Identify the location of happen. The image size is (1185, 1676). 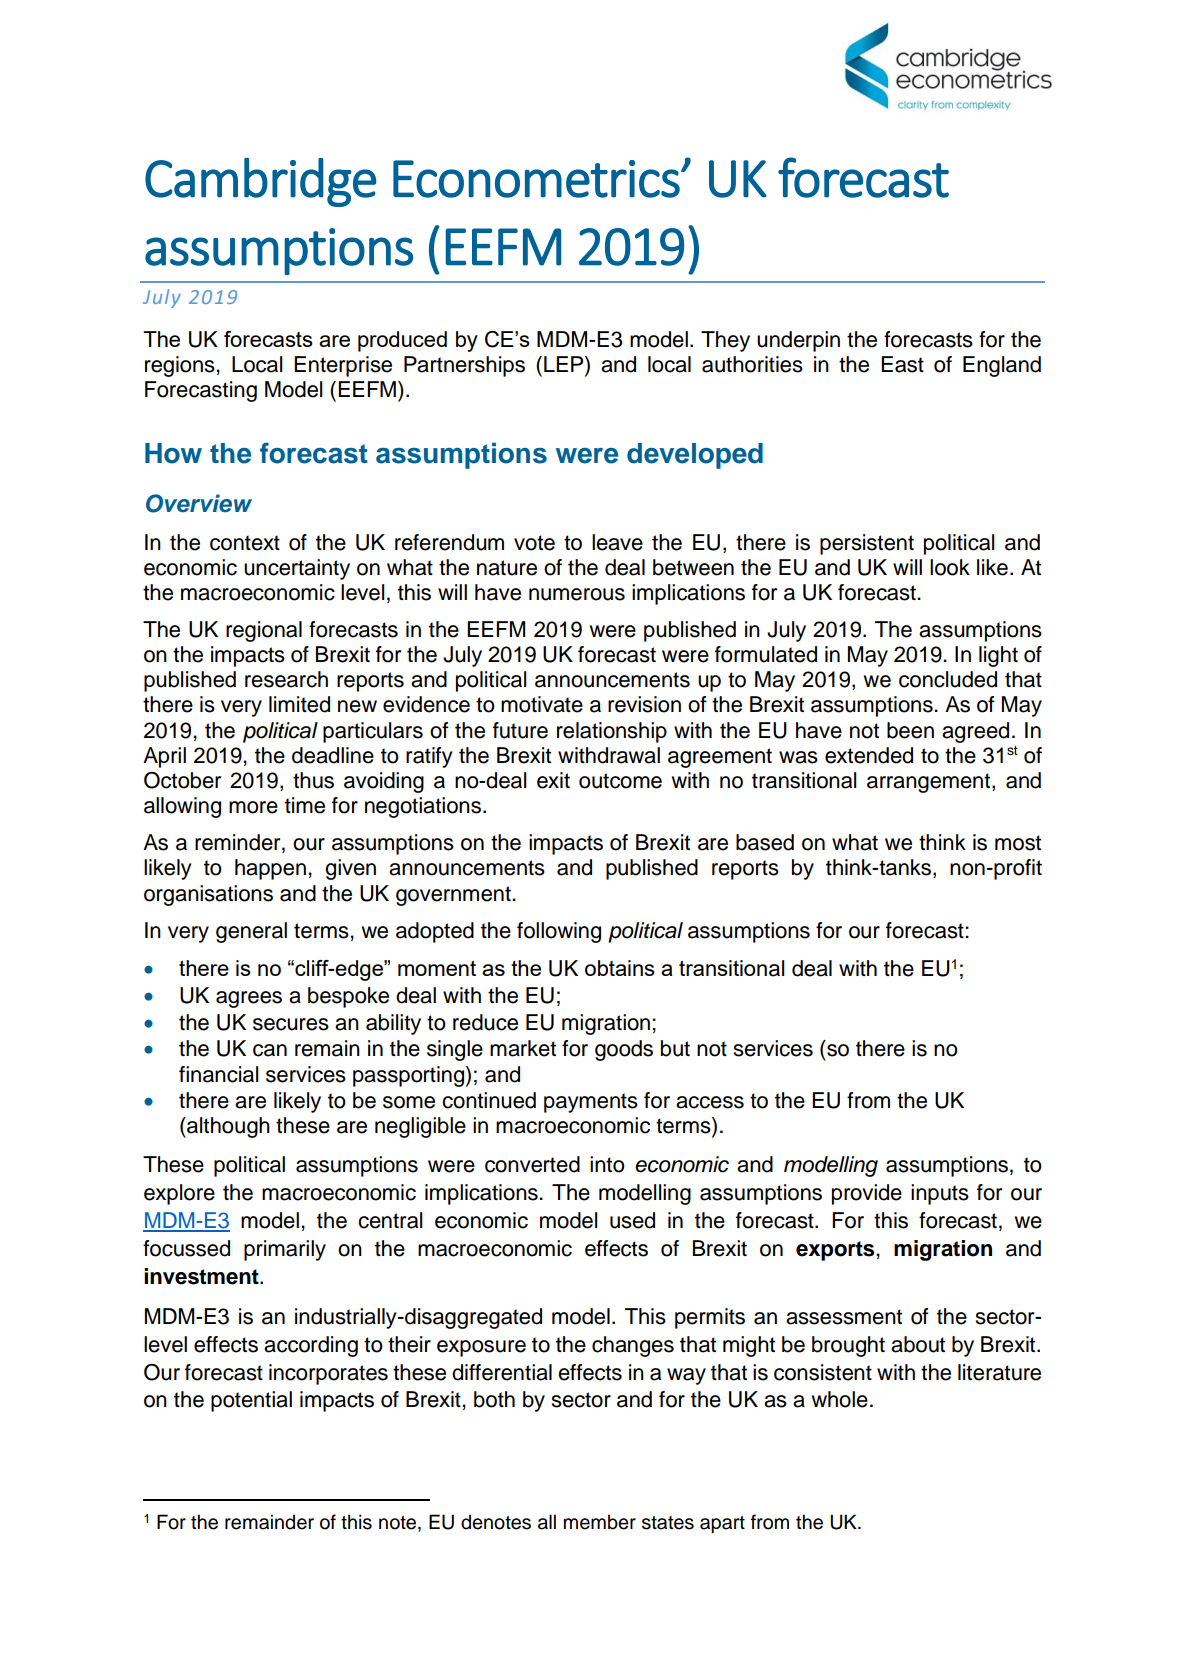
(270, 869).
